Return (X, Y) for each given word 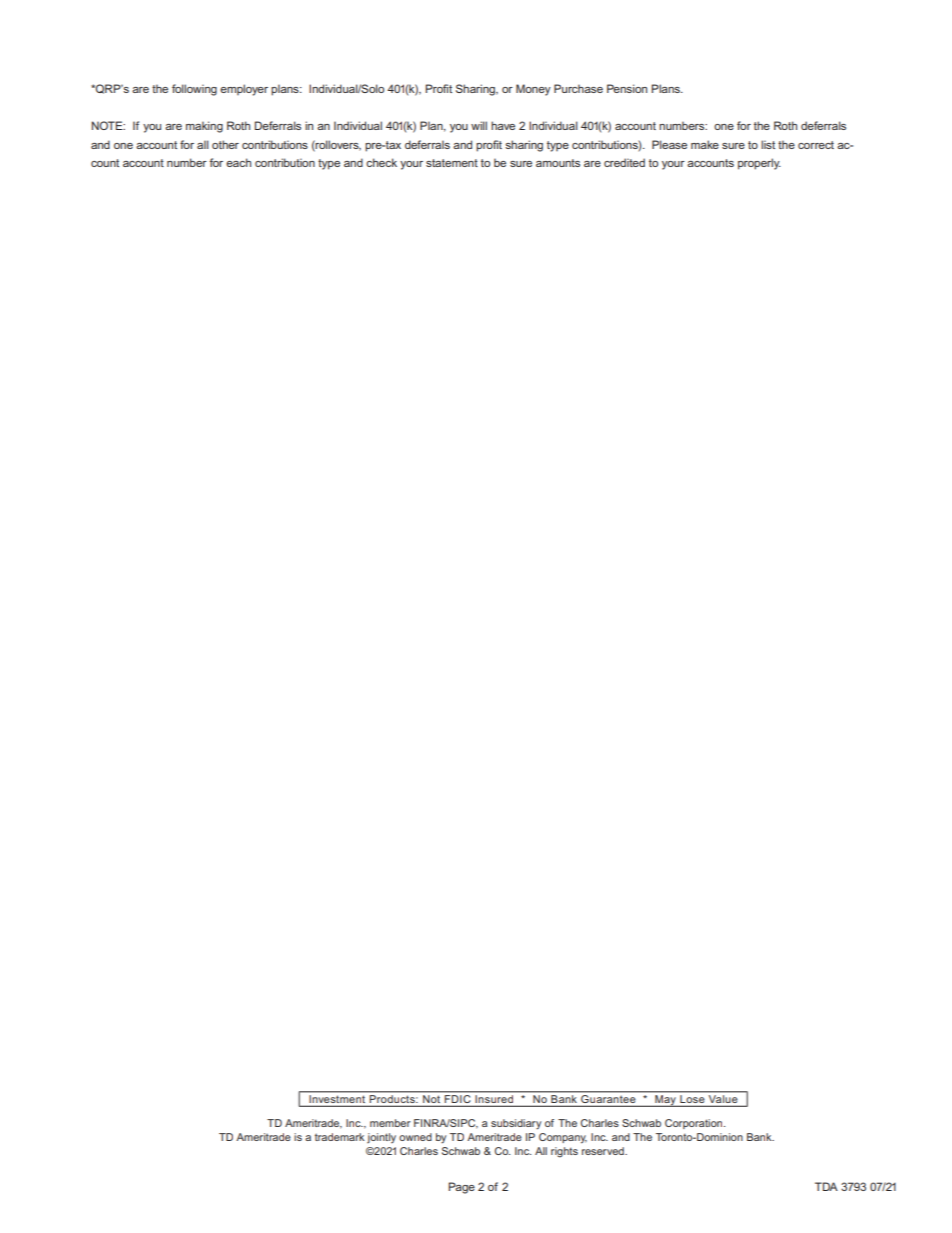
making (204, 127)
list (768, 144)
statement (452, 163)
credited (624, 162)
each (238, 162)
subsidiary (516, 1124)
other (225, 144)
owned (415, 1137)
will (479, 125)
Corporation (695, 1124)
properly (759, 164)
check (381, 162)
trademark (339, 1137)
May (665, 1101)
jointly (381, 1138)
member (390, 1123)
